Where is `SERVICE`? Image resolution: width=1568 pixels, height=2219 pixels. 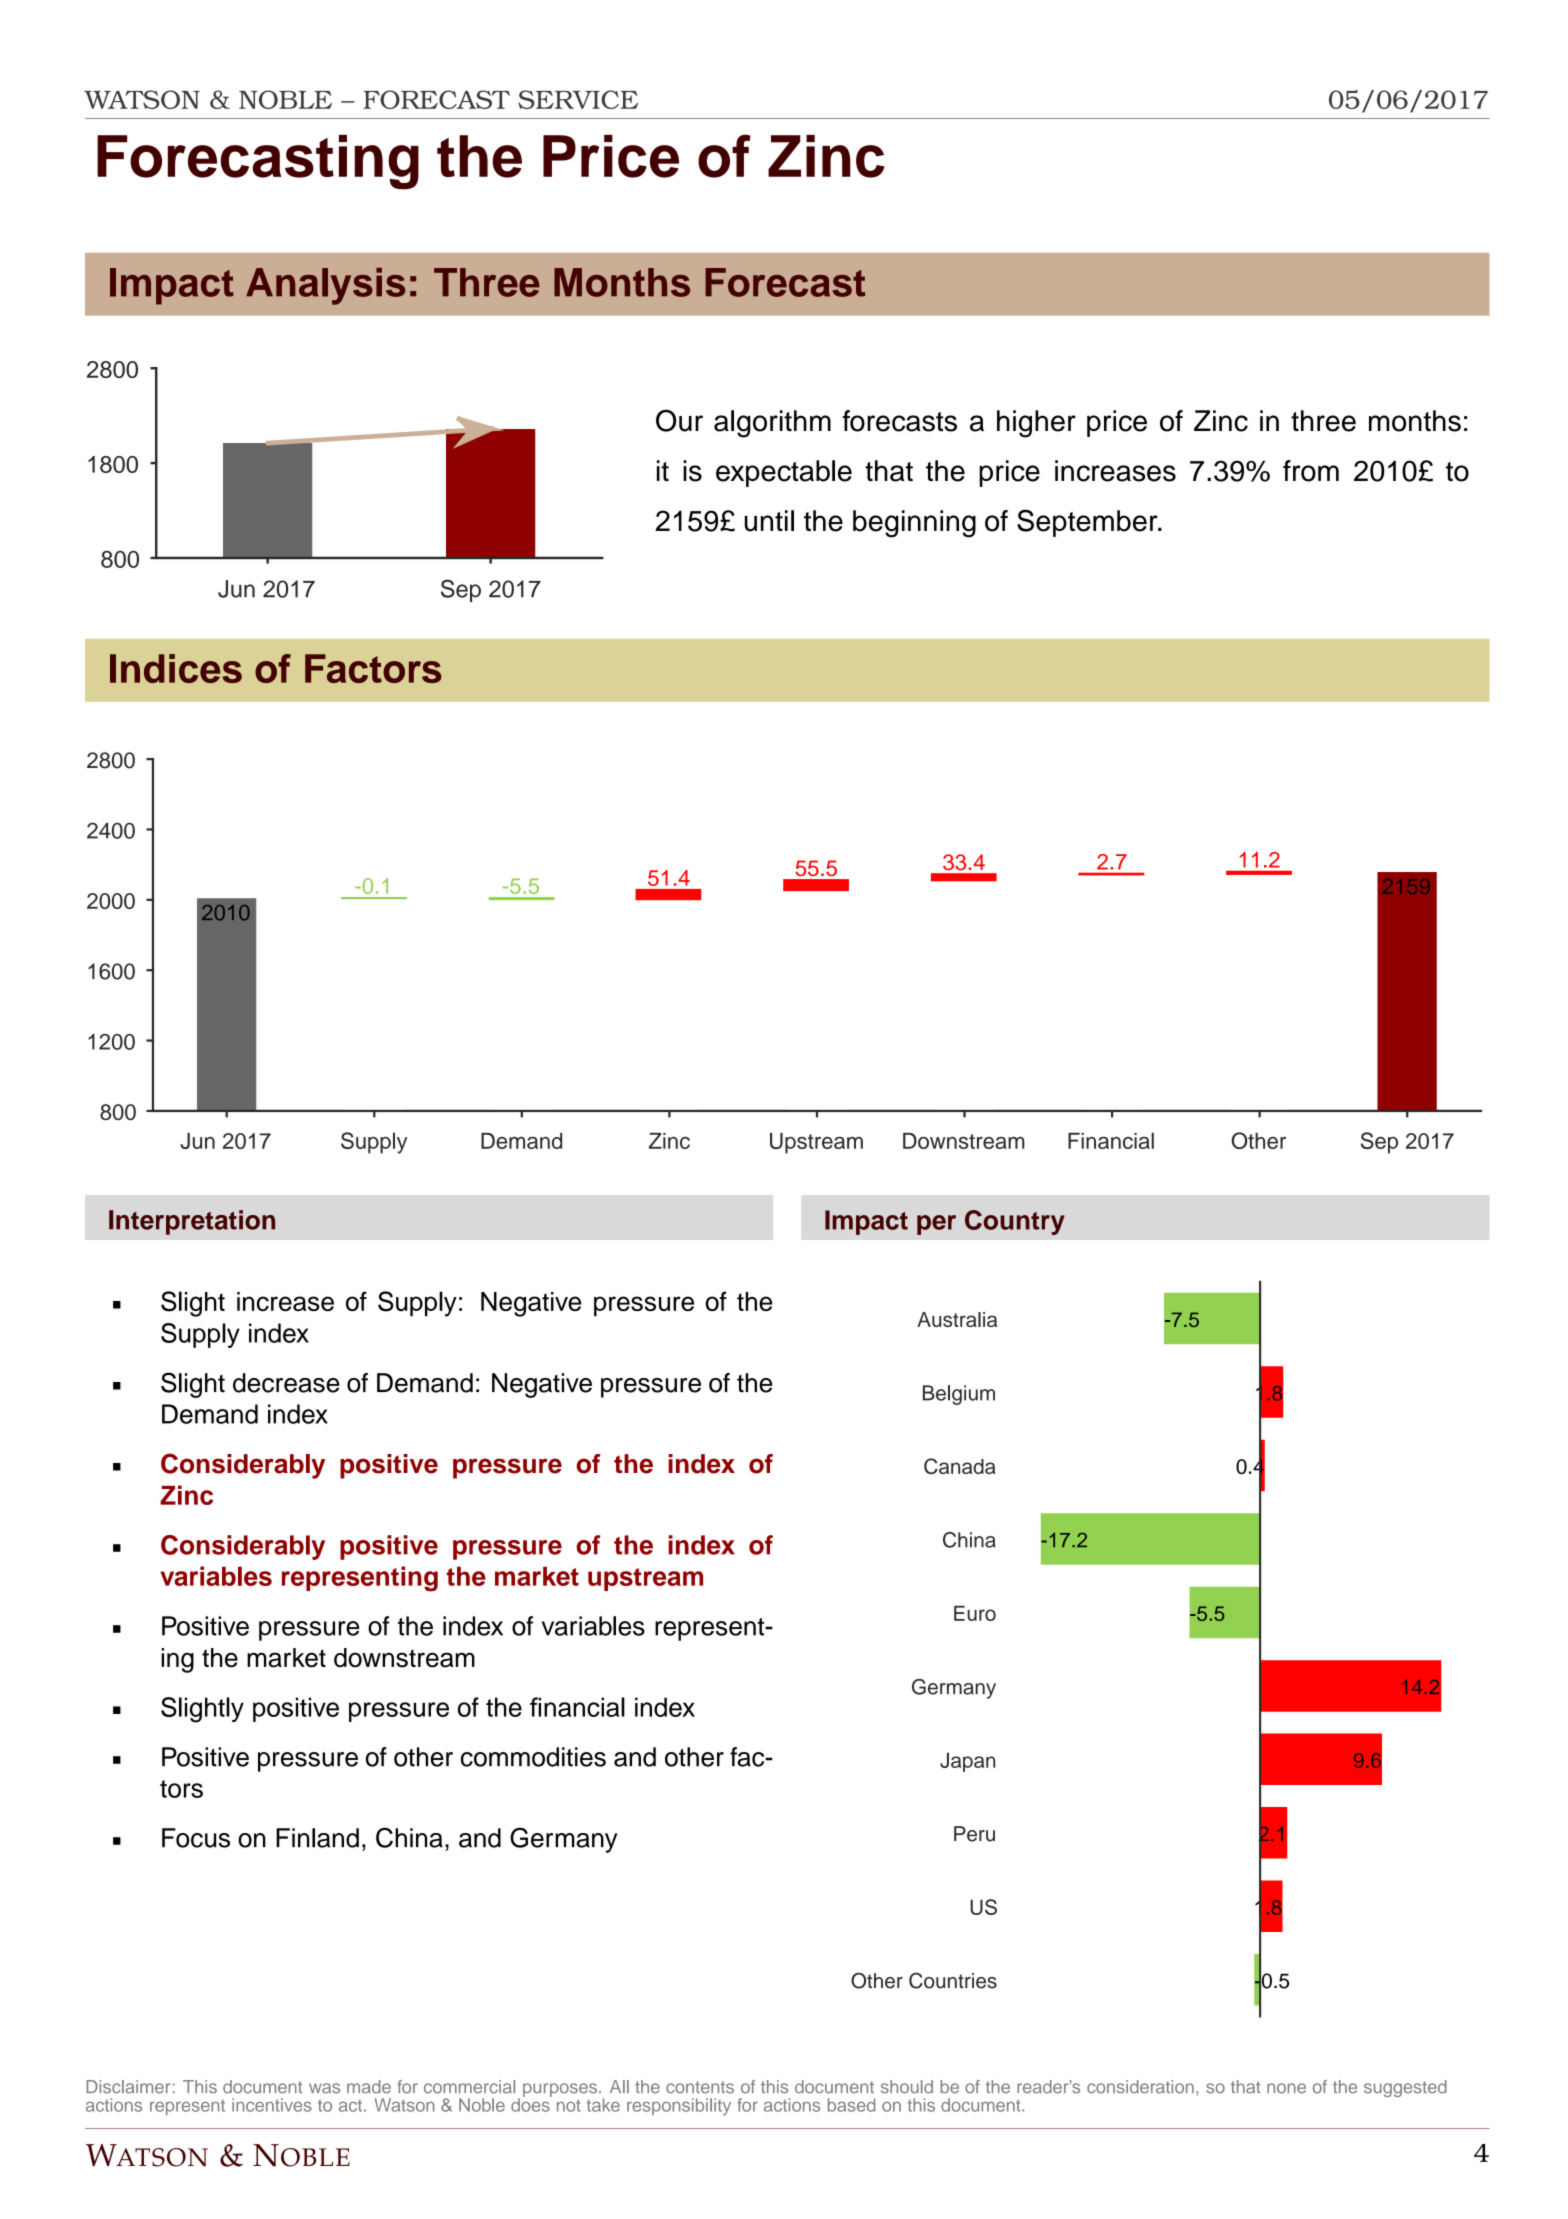
SERVICE is located at coordinates (578, 99).
